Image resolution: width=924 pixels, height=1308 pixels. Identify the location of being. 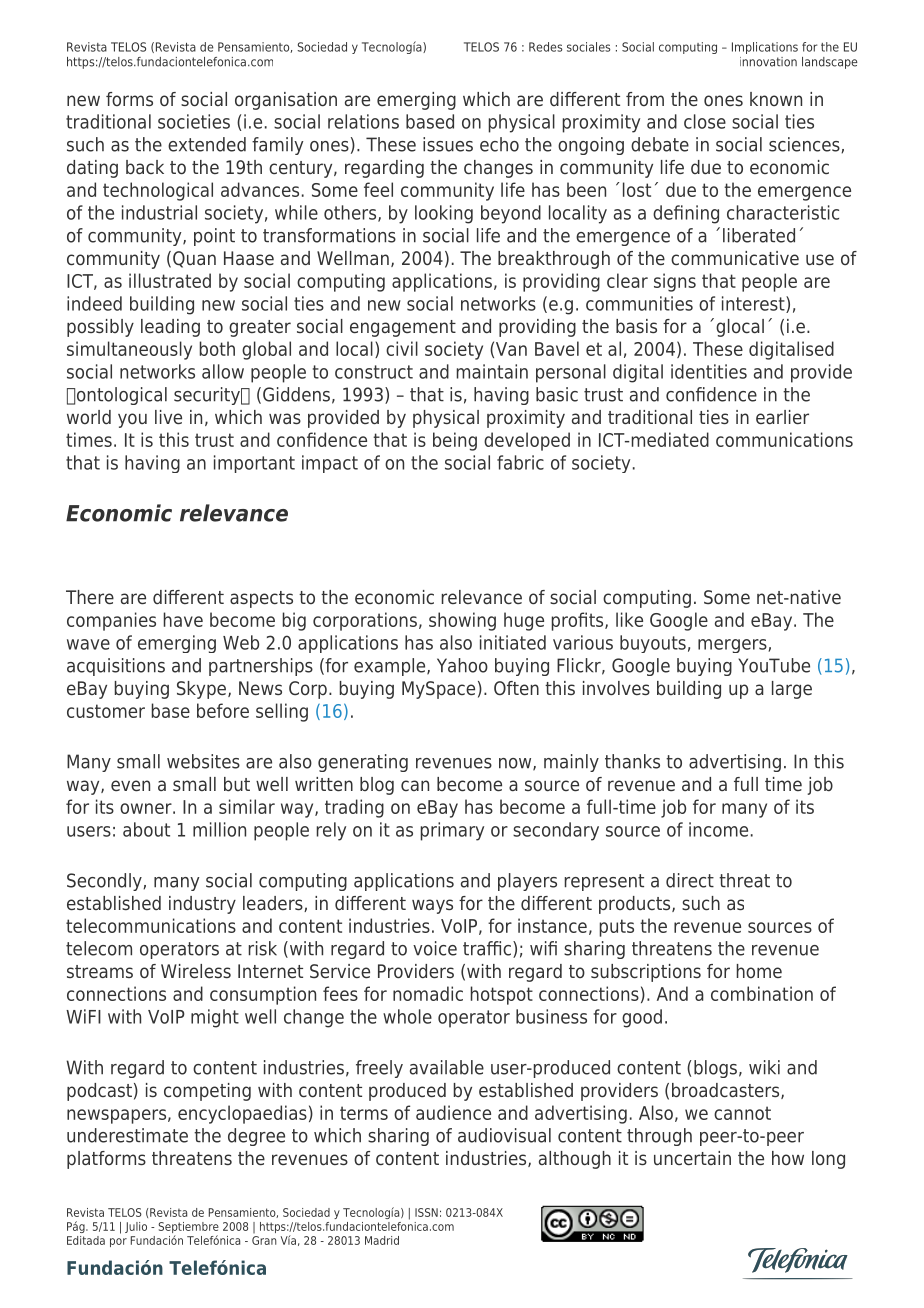
(455, 441).
